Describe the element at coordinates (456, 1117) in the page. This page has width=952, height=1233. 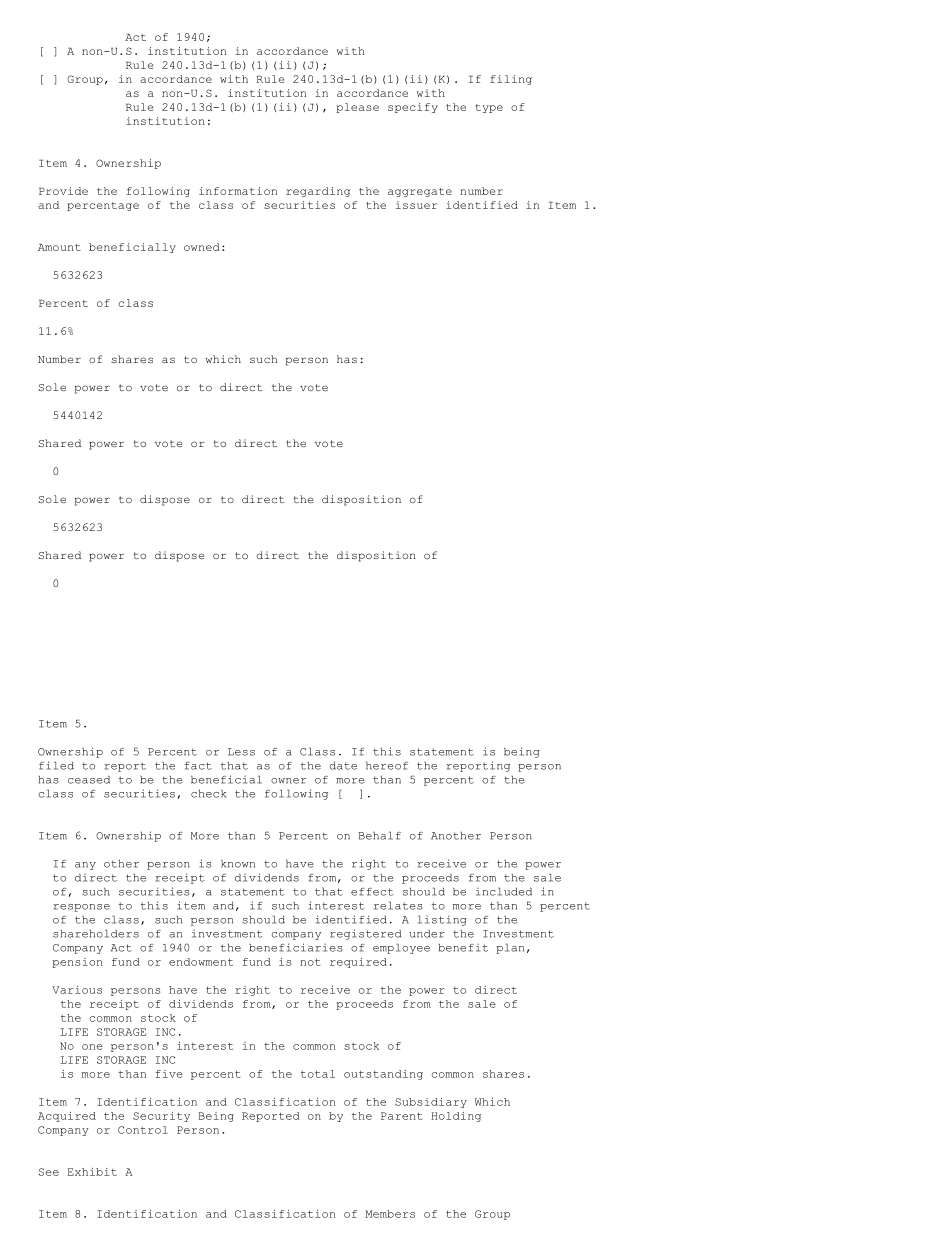
I see `Holding` at that location.
